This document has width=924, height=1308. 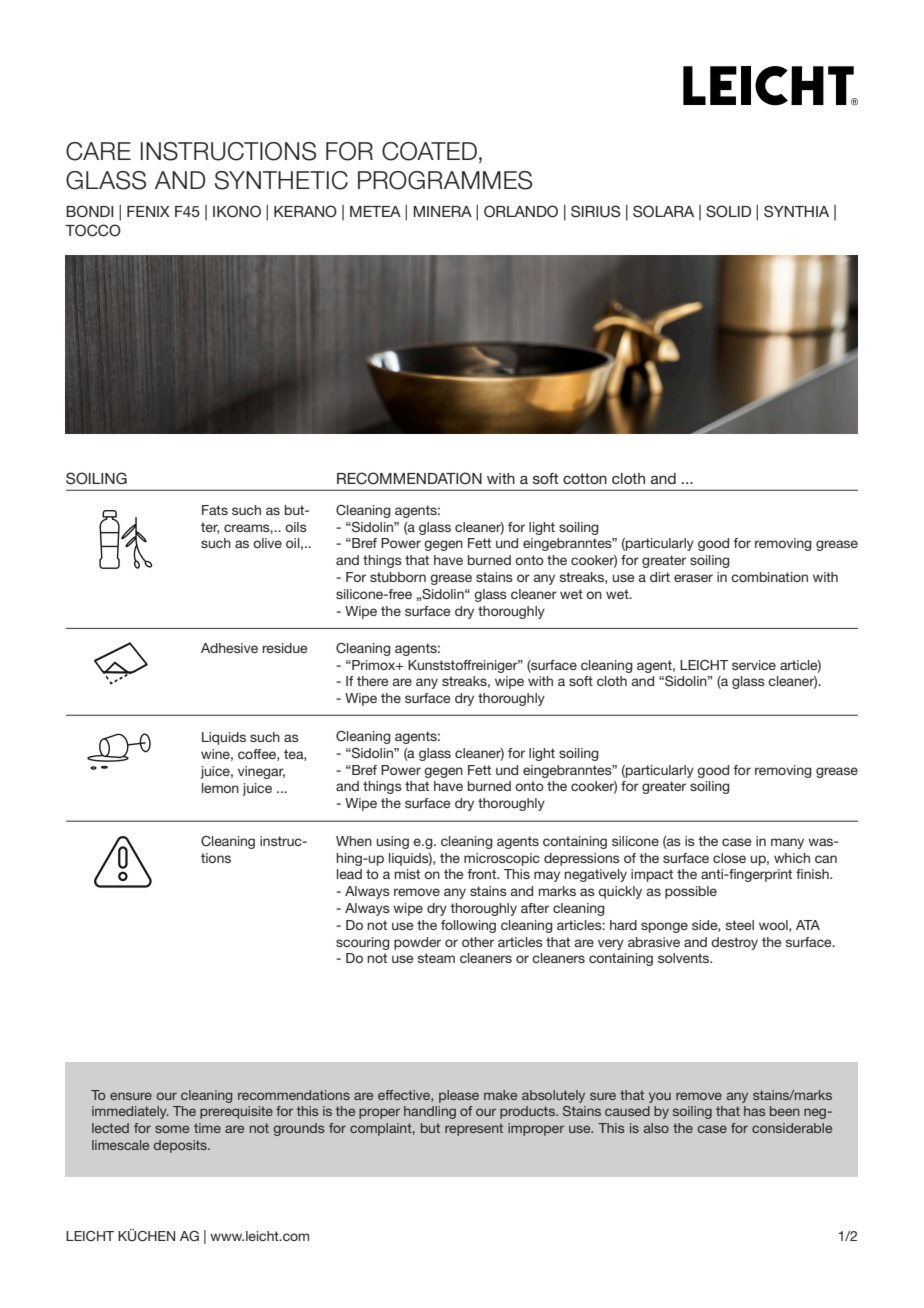 I want to click on some, so click(x=172, y=1129).
